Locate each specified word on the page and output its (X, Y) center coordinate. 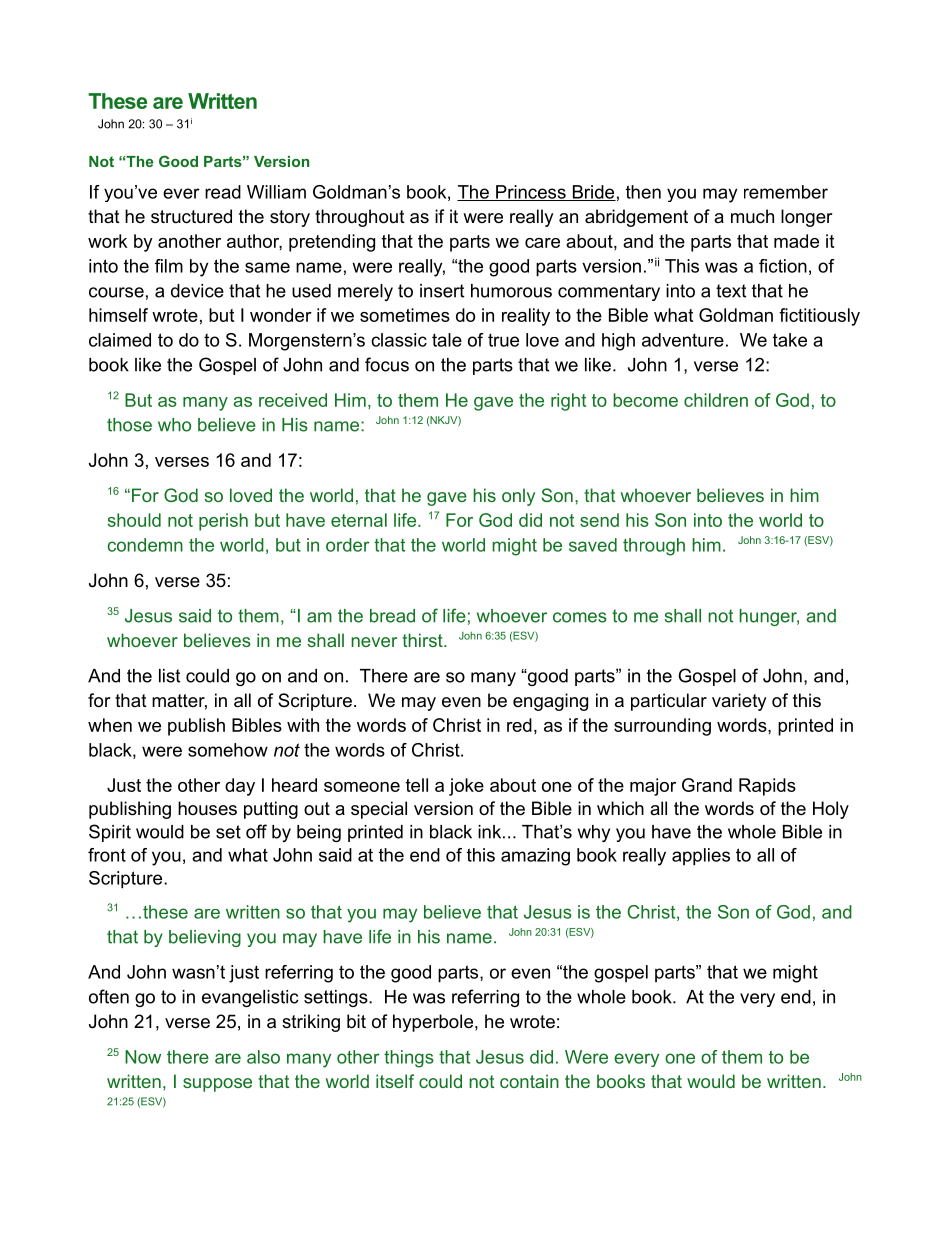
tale (447, 340)
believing (205, 938)
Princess (531, 193)
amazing (535, 857)
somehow (228, 750)
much (752, 216)
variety (739, 702)
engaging (550, 702)
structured (191, 216)
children (716, 400)
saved (593, 545)
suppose (217, 1085)
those (129, 425)
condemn (145, 545)
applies (701, 857)
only (518, 497)
